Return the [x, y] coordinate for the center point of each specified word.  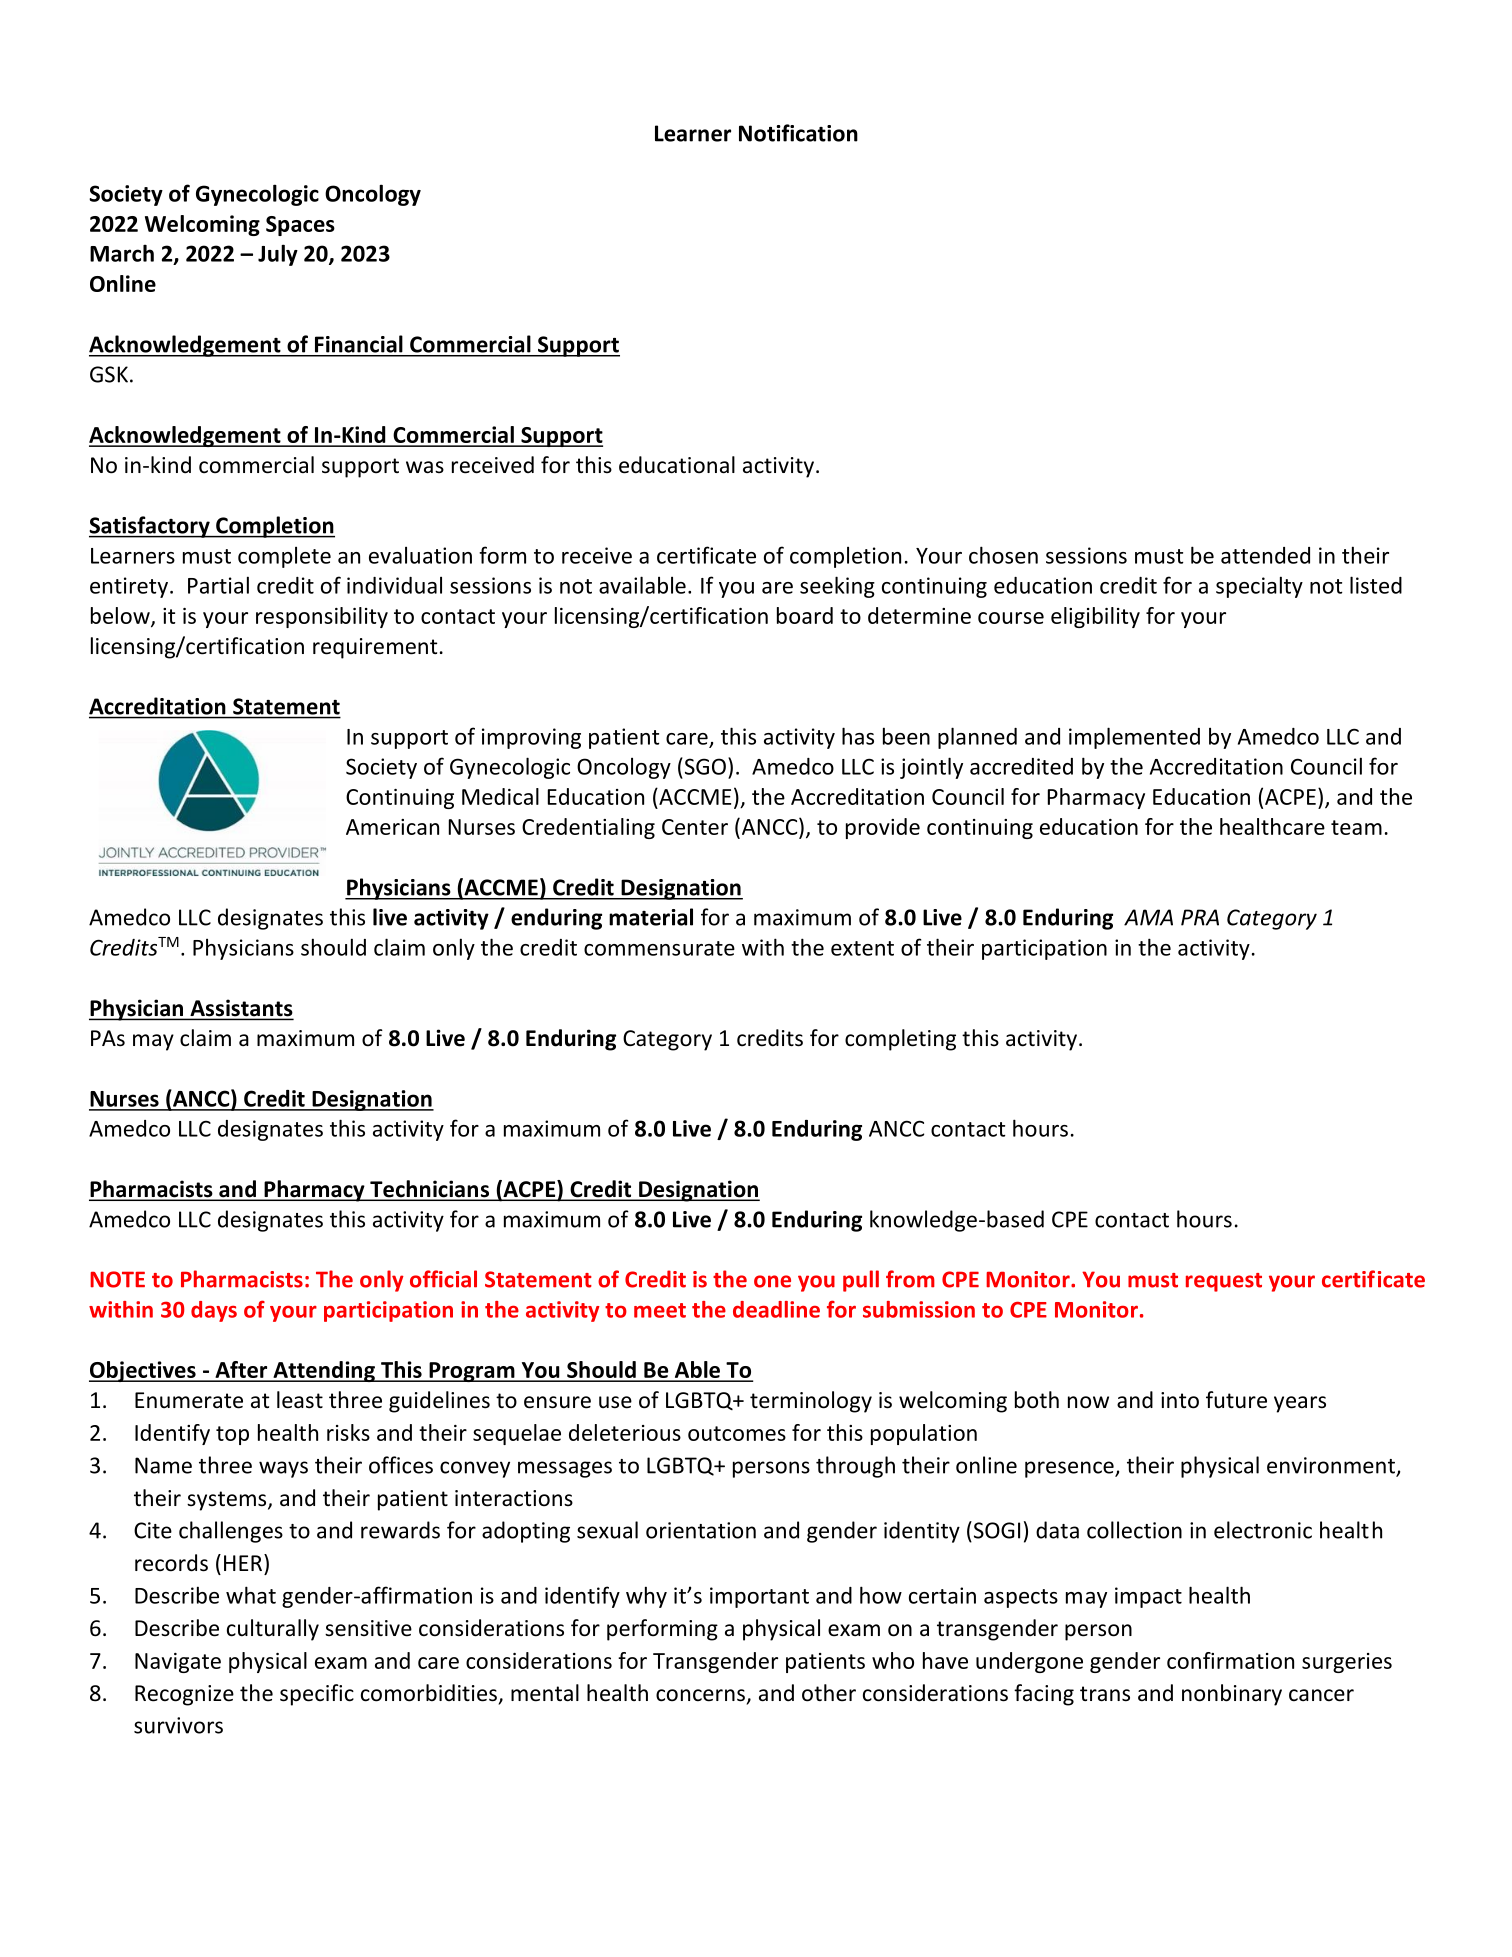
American [392, 827]
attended [1265, 555]
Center [695, 827]
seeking [837, 587]
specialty [1259, 587]
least [300, 1400]
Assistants [240, 1009]
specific [317, 1695]
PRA [1200, 917]
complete [284, 557]
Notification [798, 133]
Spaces [300, 226]
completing [900, 1040]
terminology [811, 1402]
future [1236, 1400]
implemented [1134, 738]
